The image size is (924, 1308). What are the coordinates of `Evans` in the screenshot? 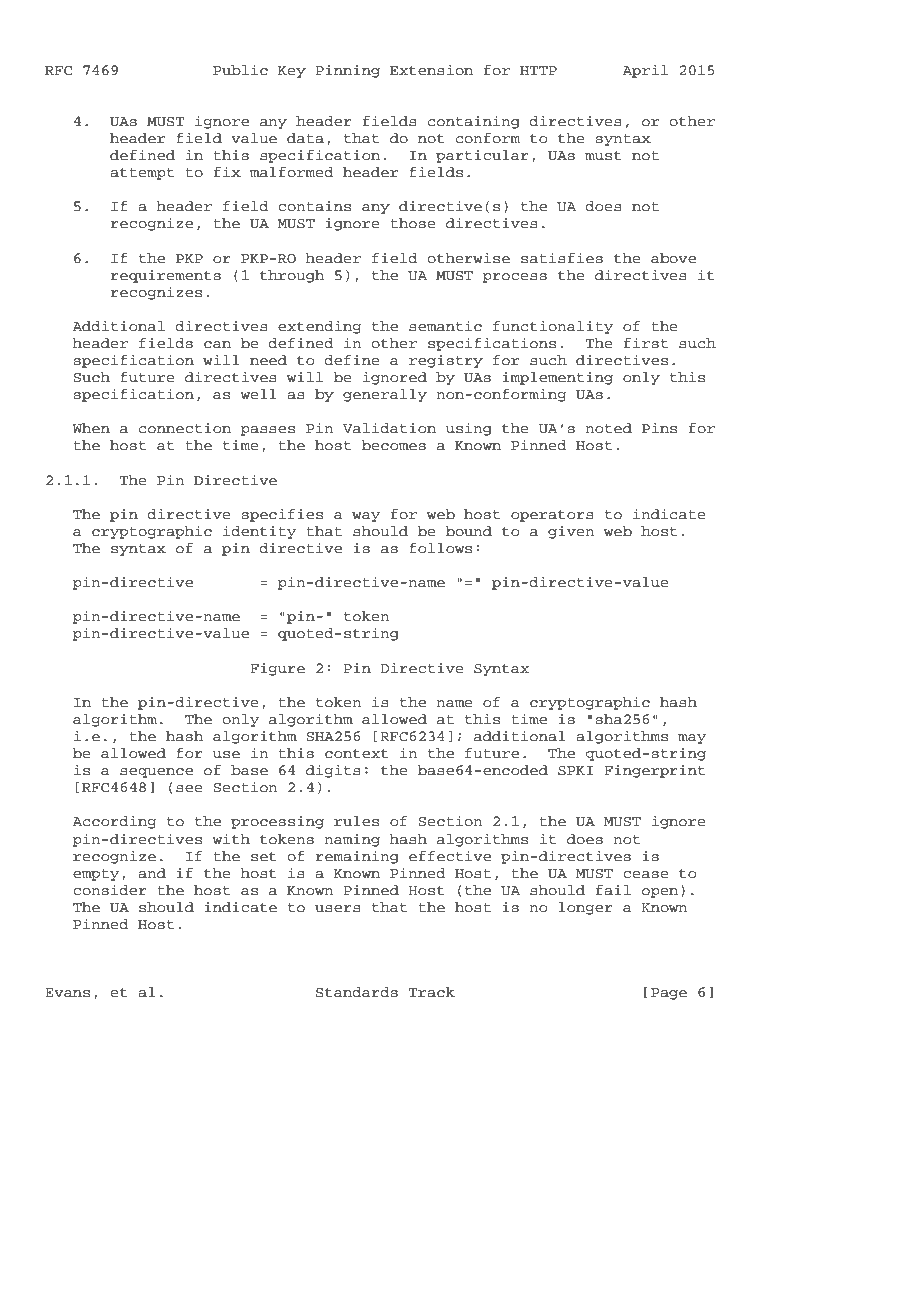 It's located at (67, 993).
